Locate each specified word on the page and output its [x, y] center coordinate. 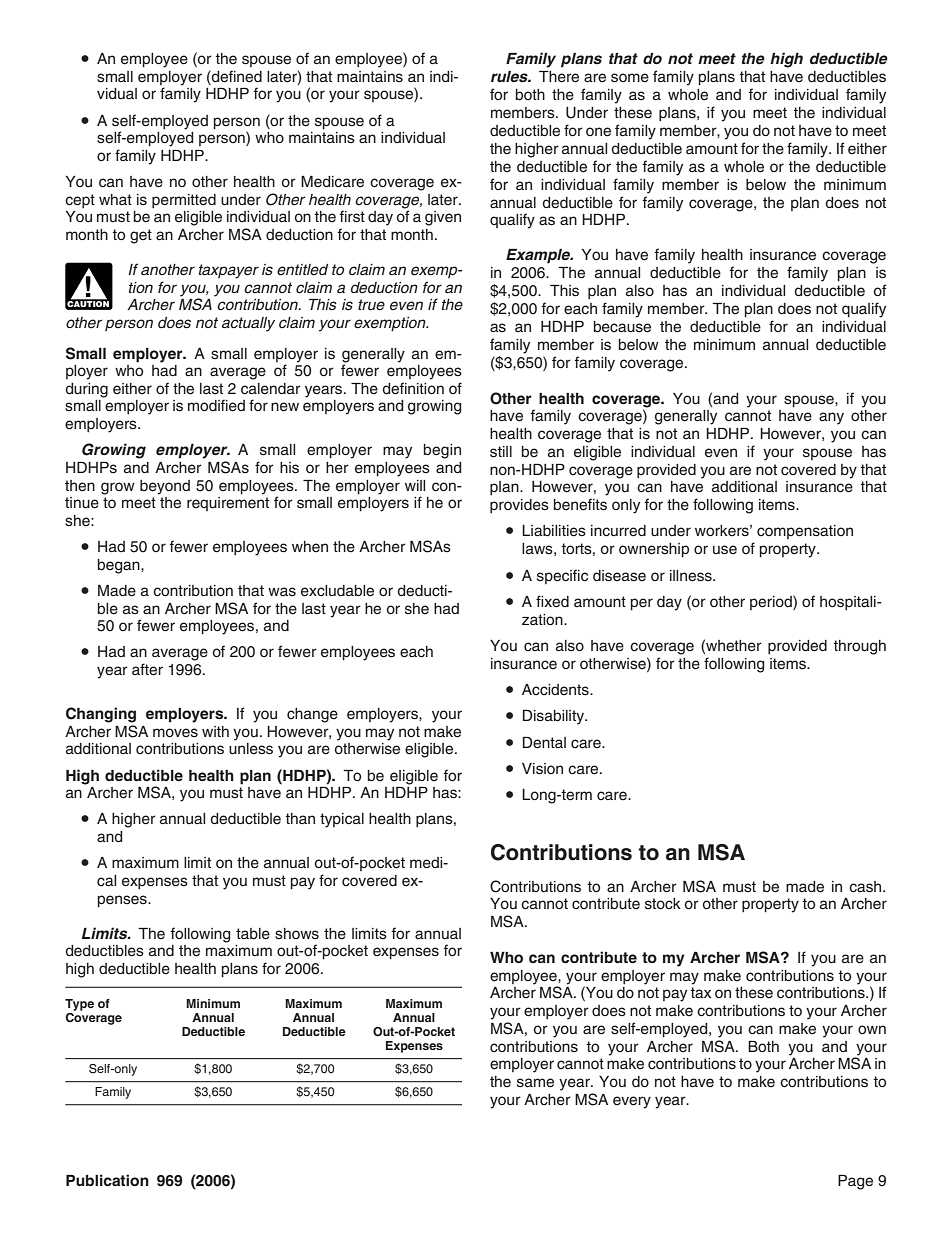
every [632, 1102]
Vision [542, 769]
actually [248, 324]
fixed [552, 601]
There [559, 77]
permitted [184, 201]
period [772, 602]
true [371, 305]
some [630, 78]
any [831, 418]
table [253, 934]
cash [866, 887]
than [300, 818]
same [535, 1083]
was [282, 592]
